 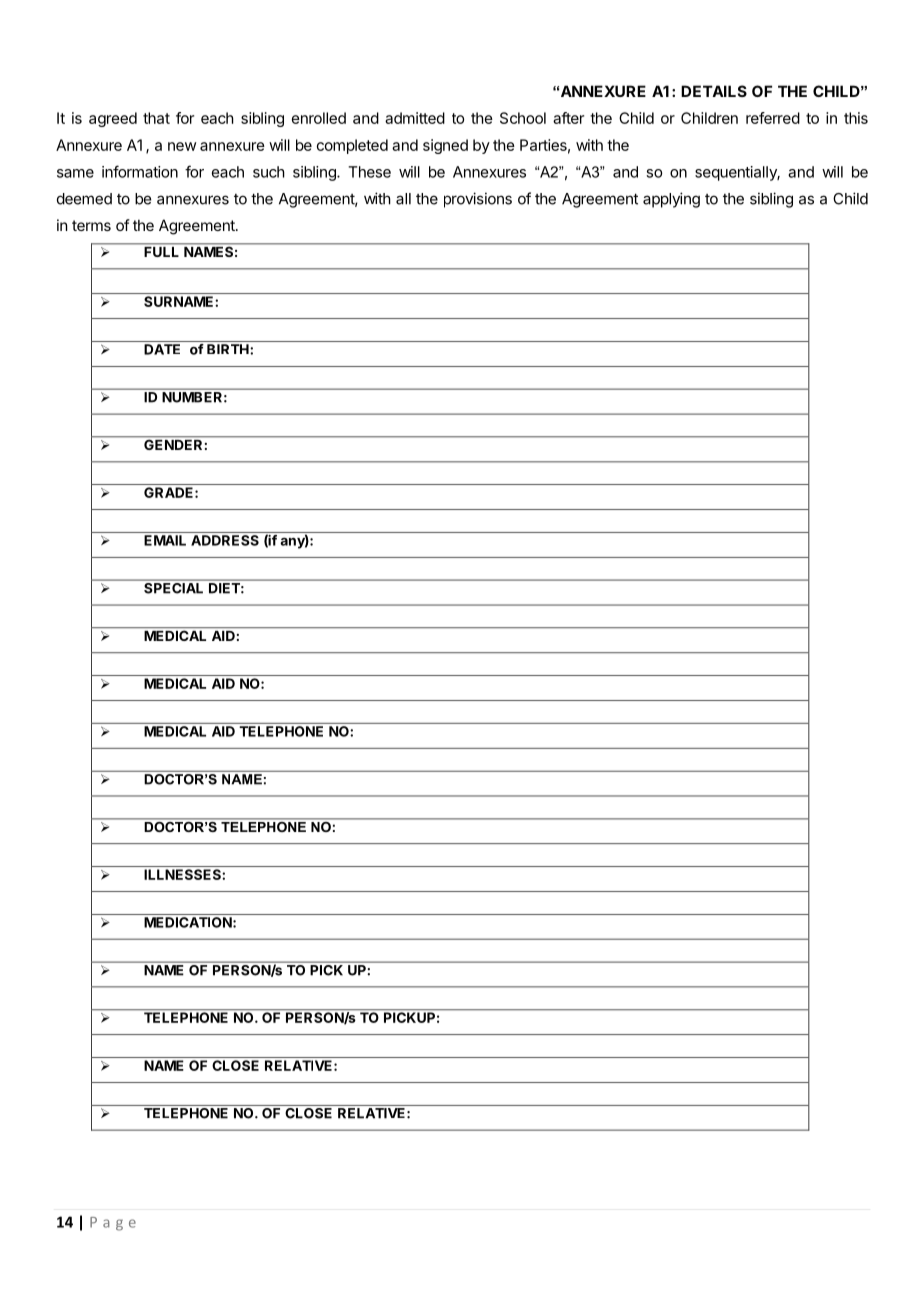 What do you see at coordinates (173, 443) in the document?
I see `GENDER` at bounding box center [173, 443].
